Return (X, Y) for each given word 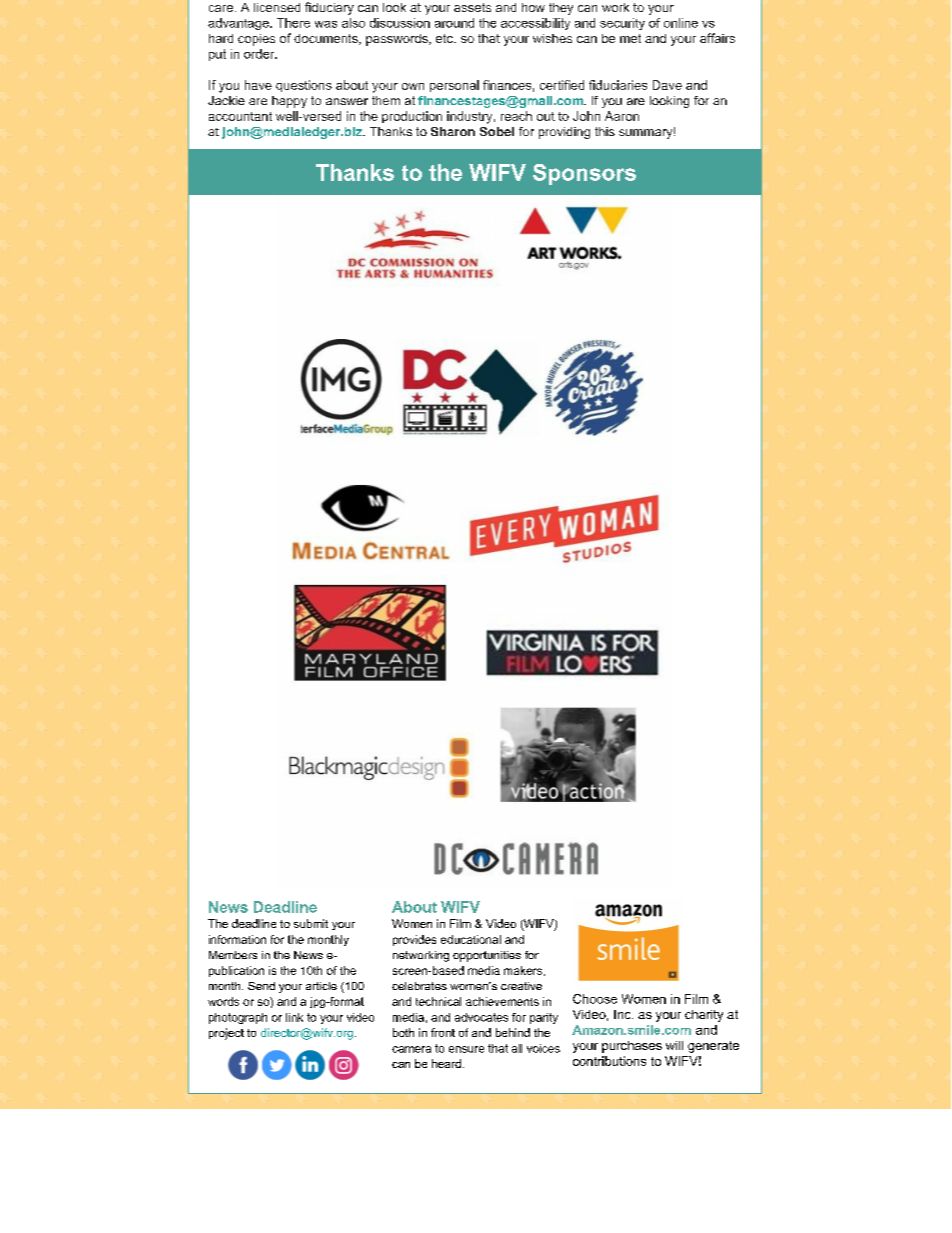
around (454, 23)
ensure (466, 1049)
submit (311, 923)
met (630, 38)
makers (523, 970)
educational (471, 939)
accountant (240, 116)
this (605, 131)
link (294, 1017)
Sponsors (584, 174)
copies (256, 40)
